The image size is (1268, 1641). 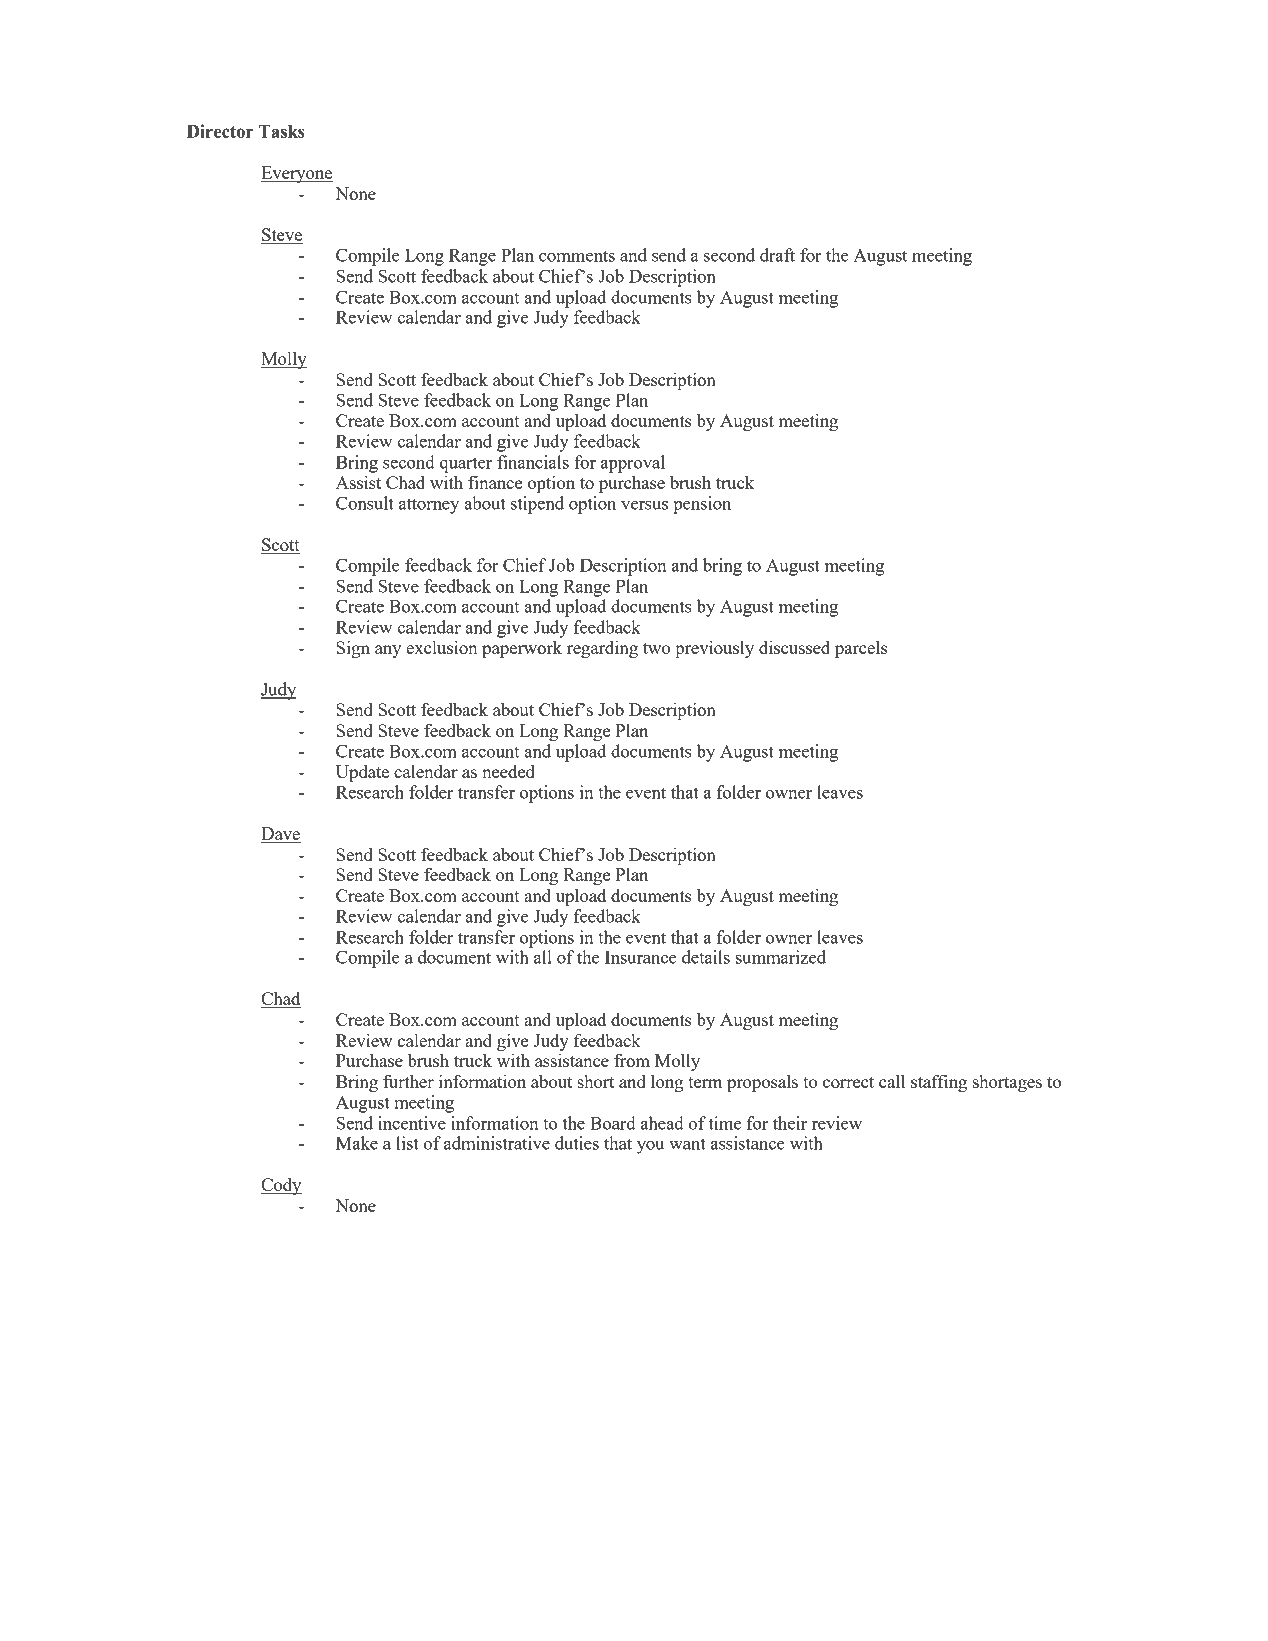 What do you see at coordinates (702, 505) in the screenshot?
I see `pension` at bounding box center [702, 505].
